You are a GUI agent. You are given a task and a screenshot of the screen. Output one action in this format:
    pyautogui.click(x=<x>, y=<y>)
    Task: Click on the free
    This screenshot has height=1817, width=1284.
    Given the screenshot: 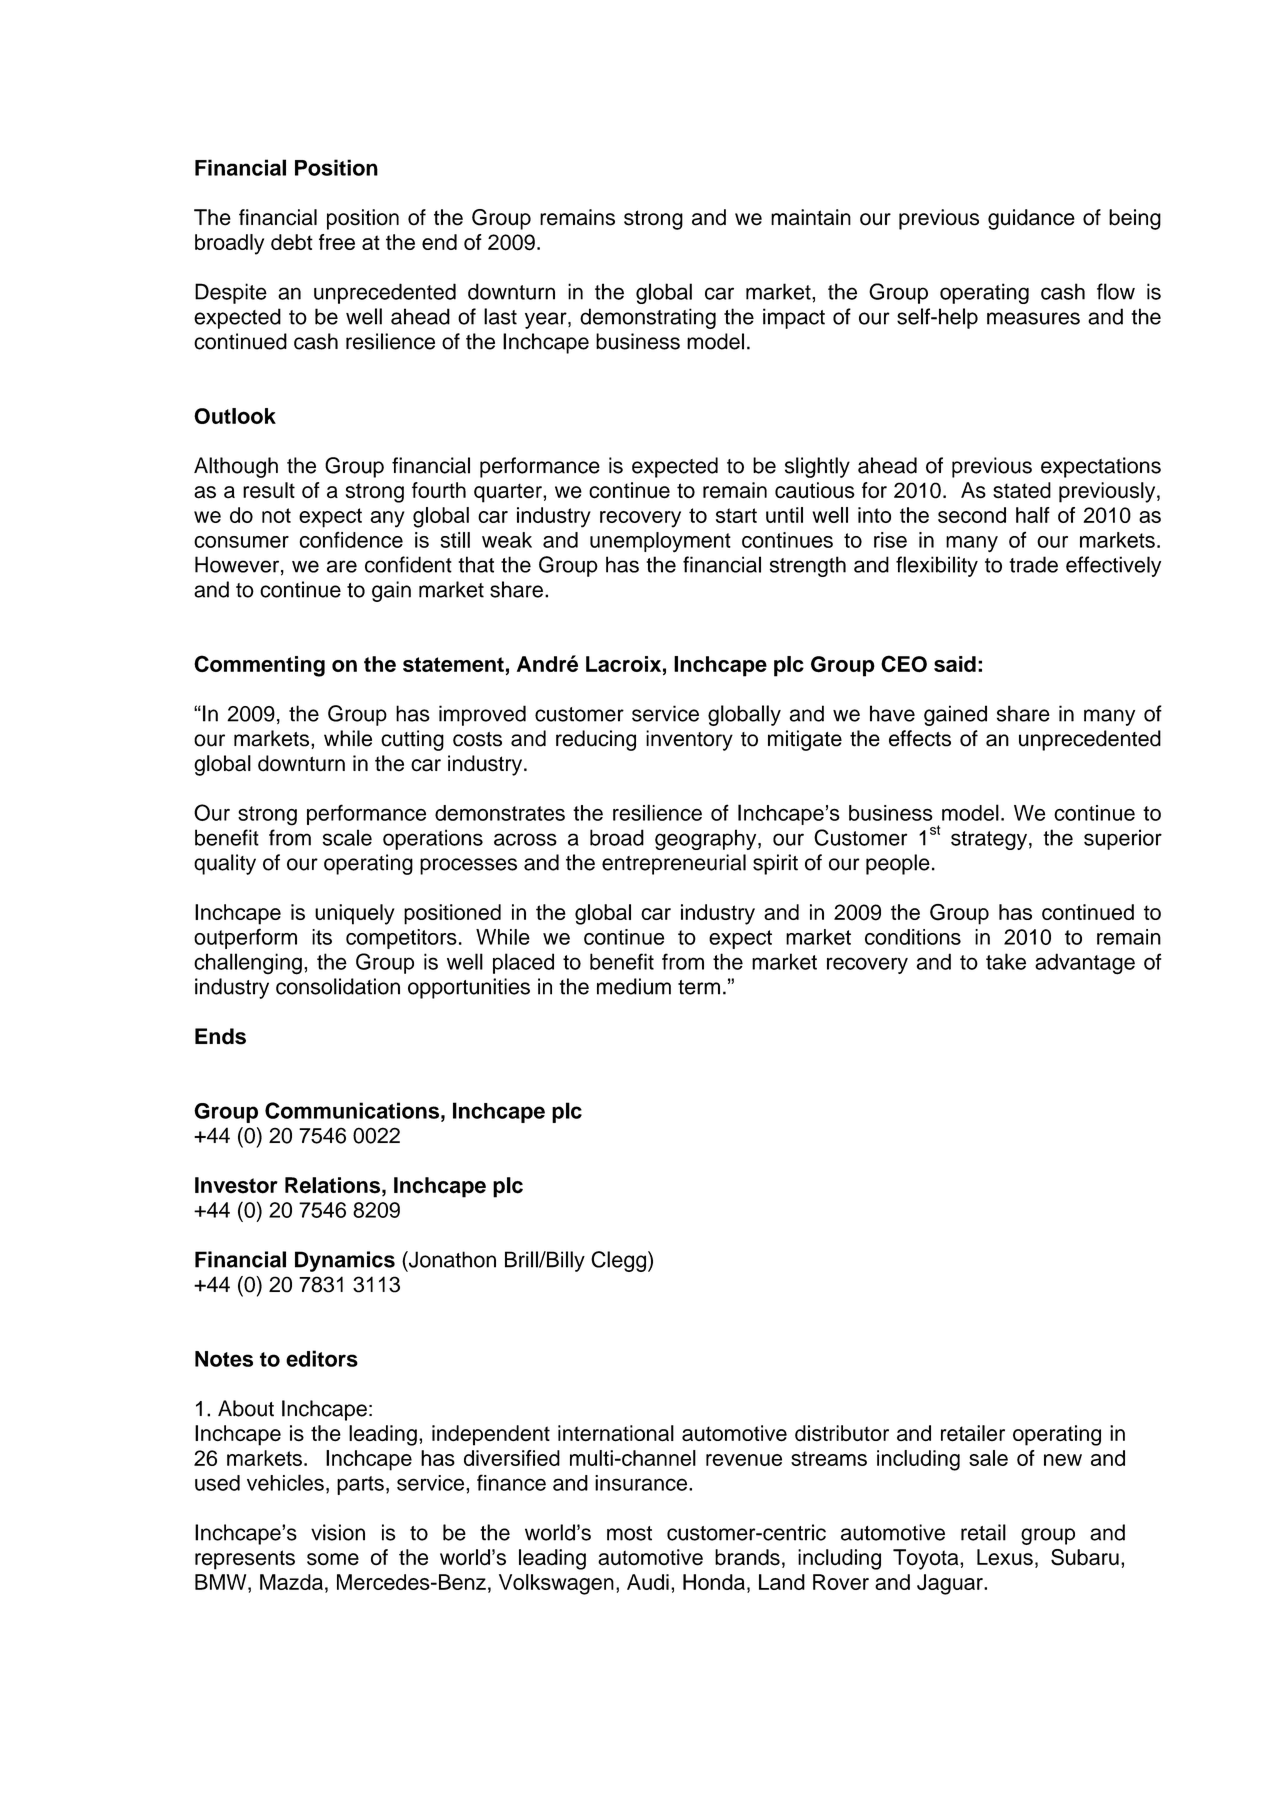 What is the action you would take?
    pyautogui.click(x=337, y=242)
